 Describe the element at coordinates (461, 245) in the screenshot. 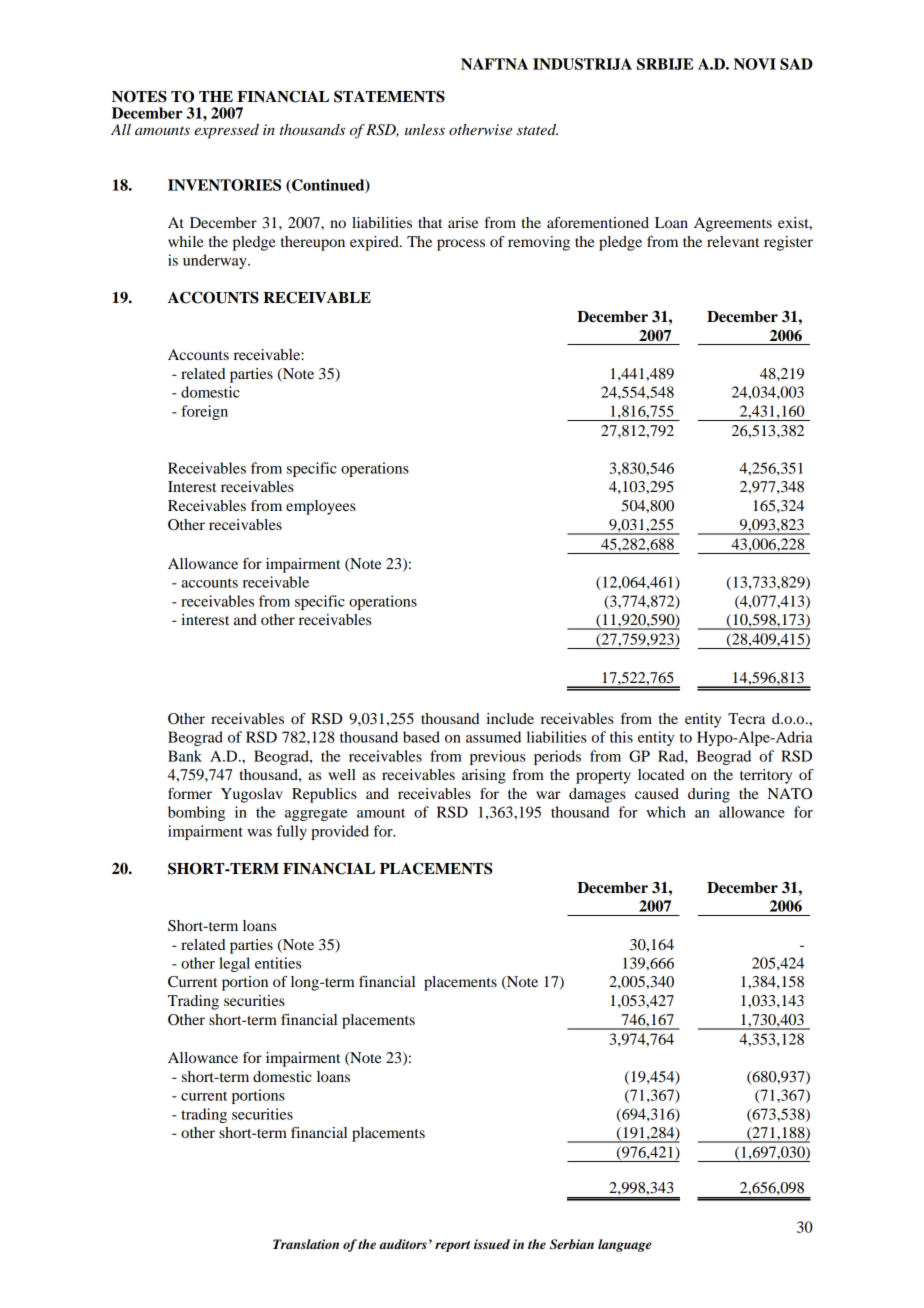

I see `process` at that location.
